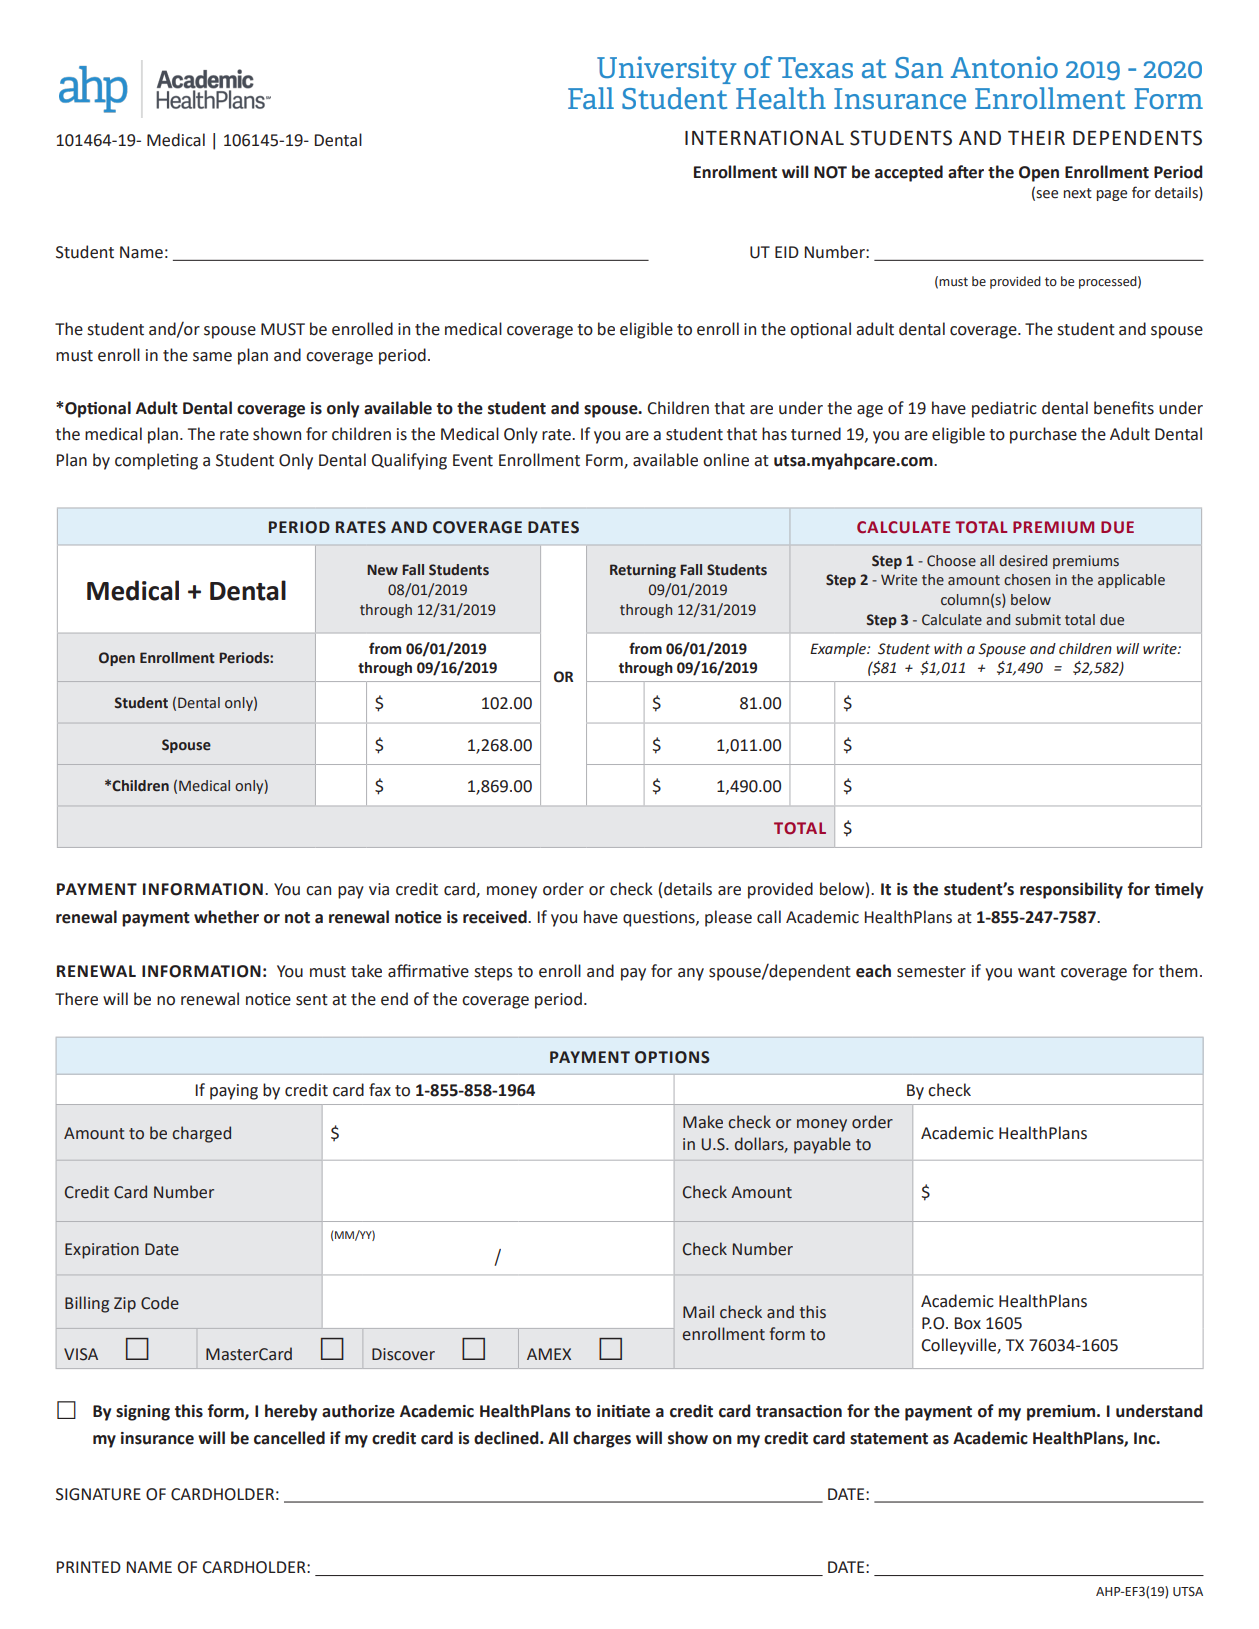 This image has width=1259, height=1629. Describe the element at coordinates (1071, 890) in the image. I see `responsibility` at that location.
